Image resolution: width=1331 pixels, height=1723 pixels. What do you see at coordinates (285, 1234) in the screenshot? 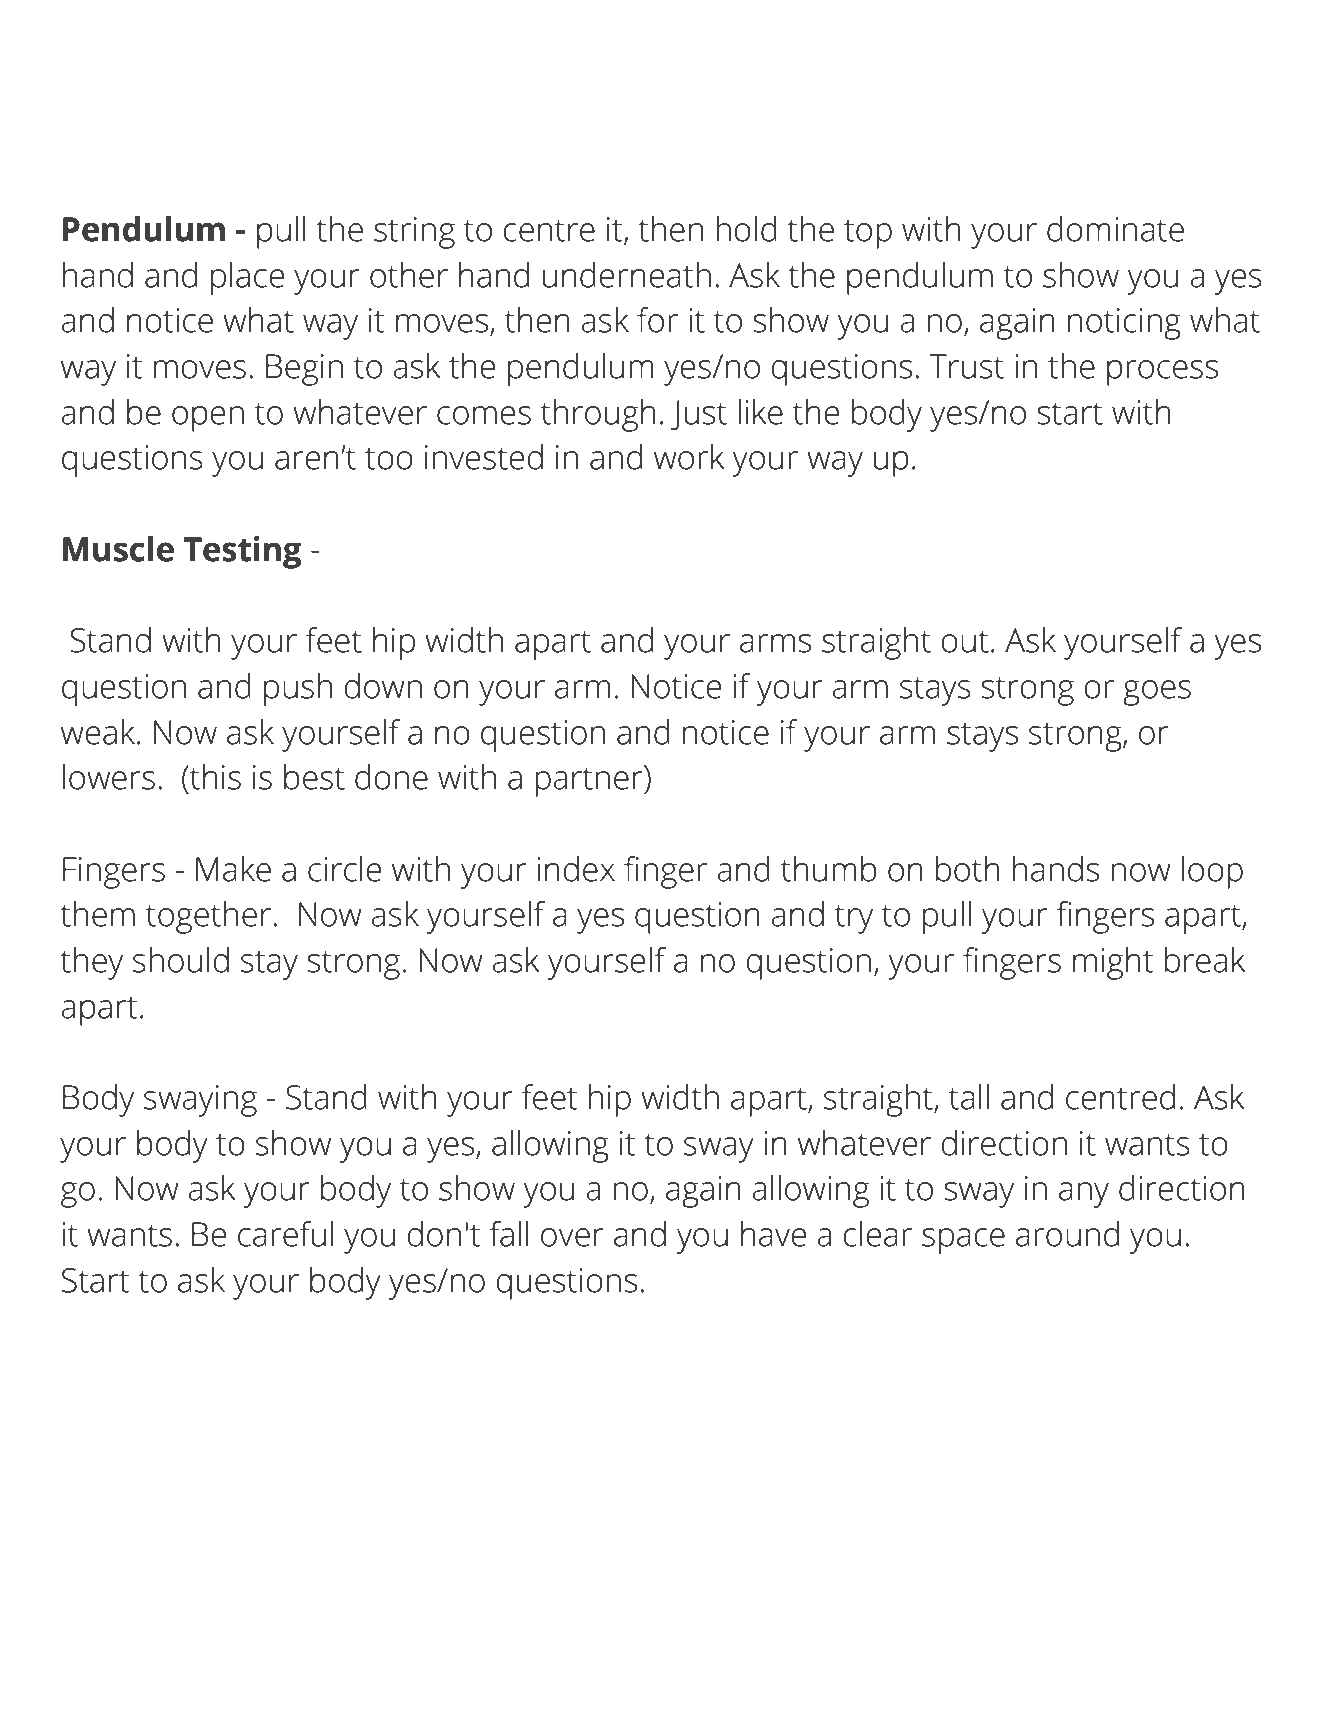
I see `careful` at bounding box center [285, 1234].
